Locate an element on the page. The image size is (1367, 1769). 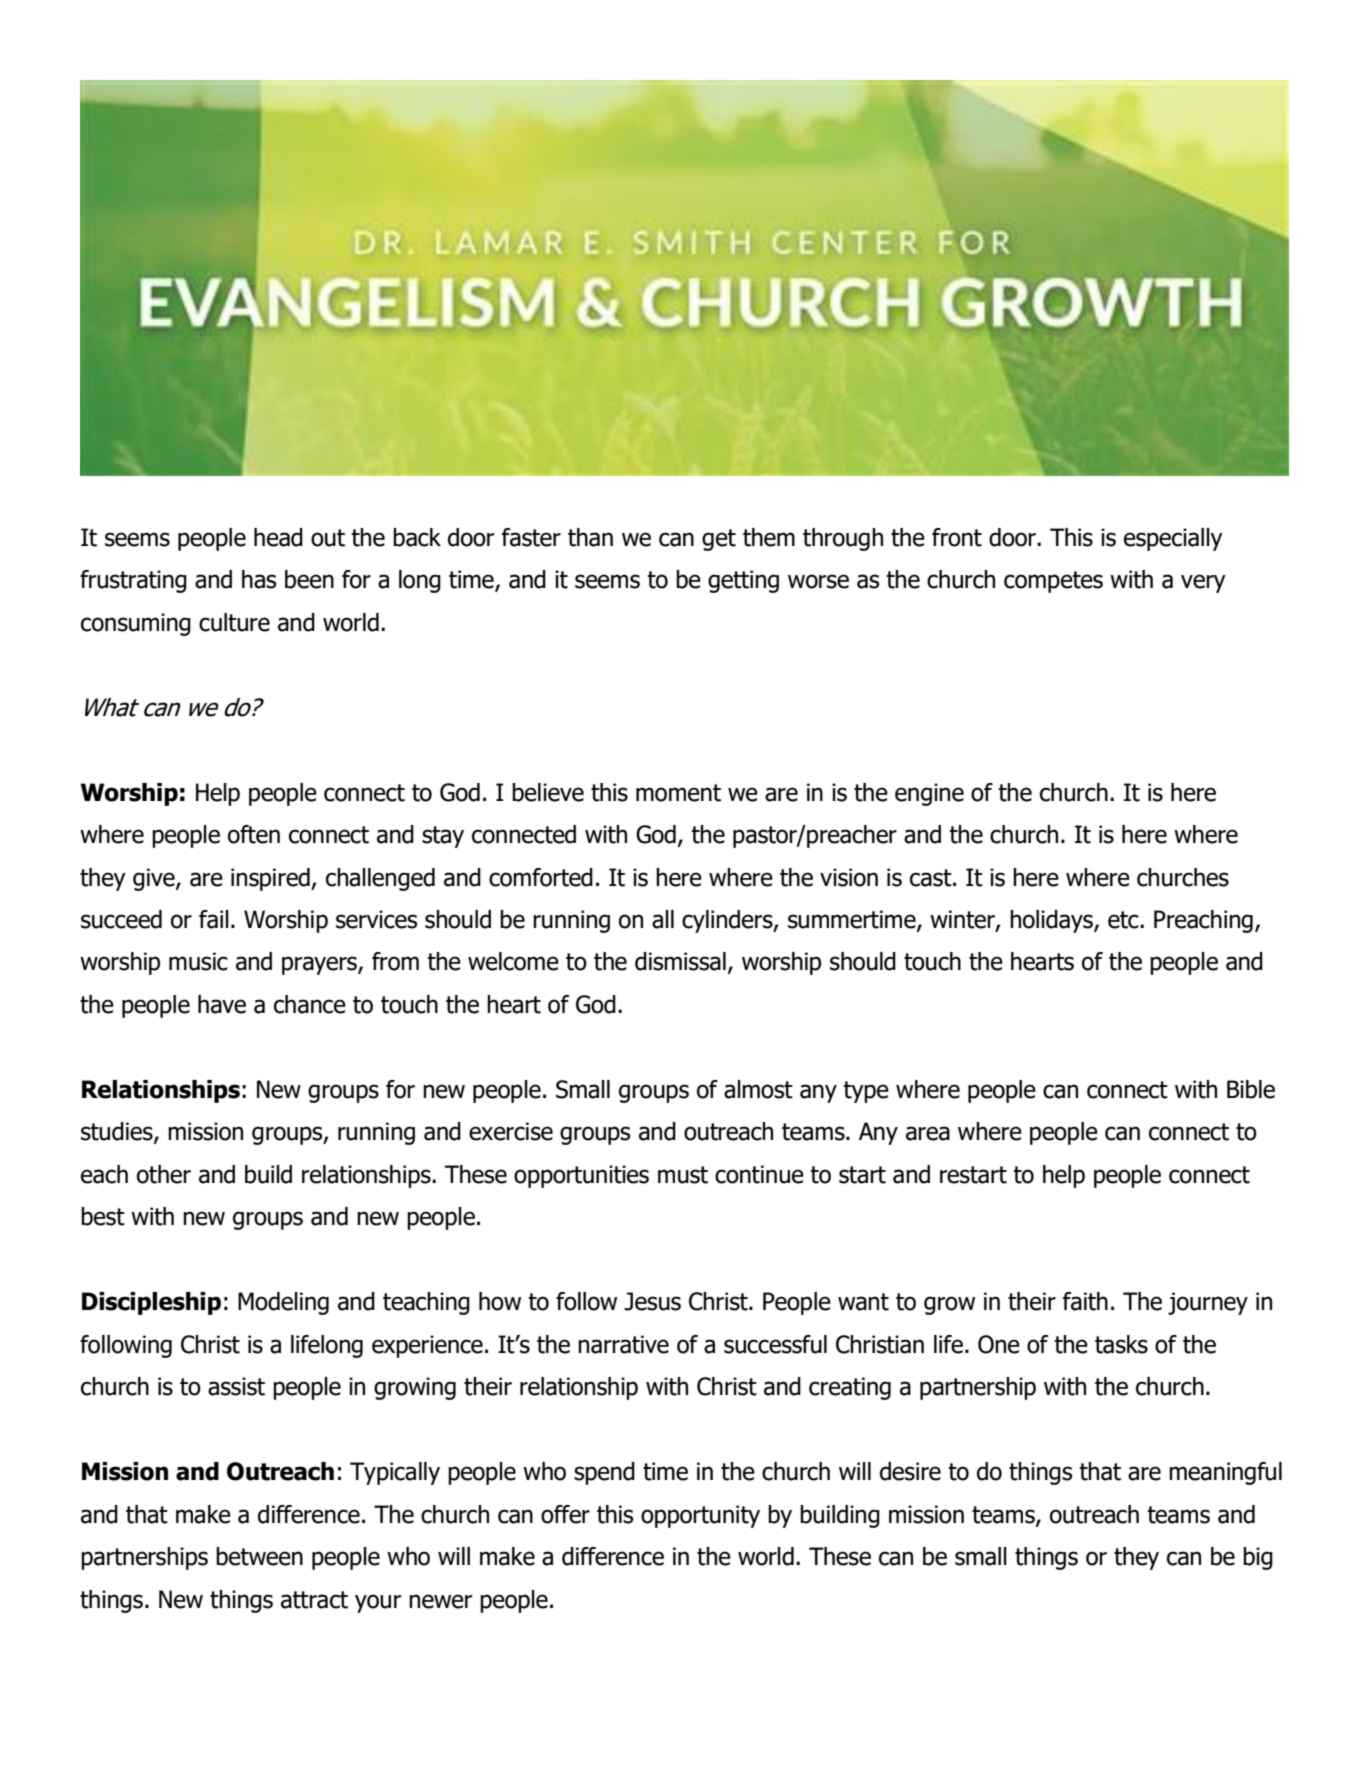
almost is located at coordinates (758, 1089).
